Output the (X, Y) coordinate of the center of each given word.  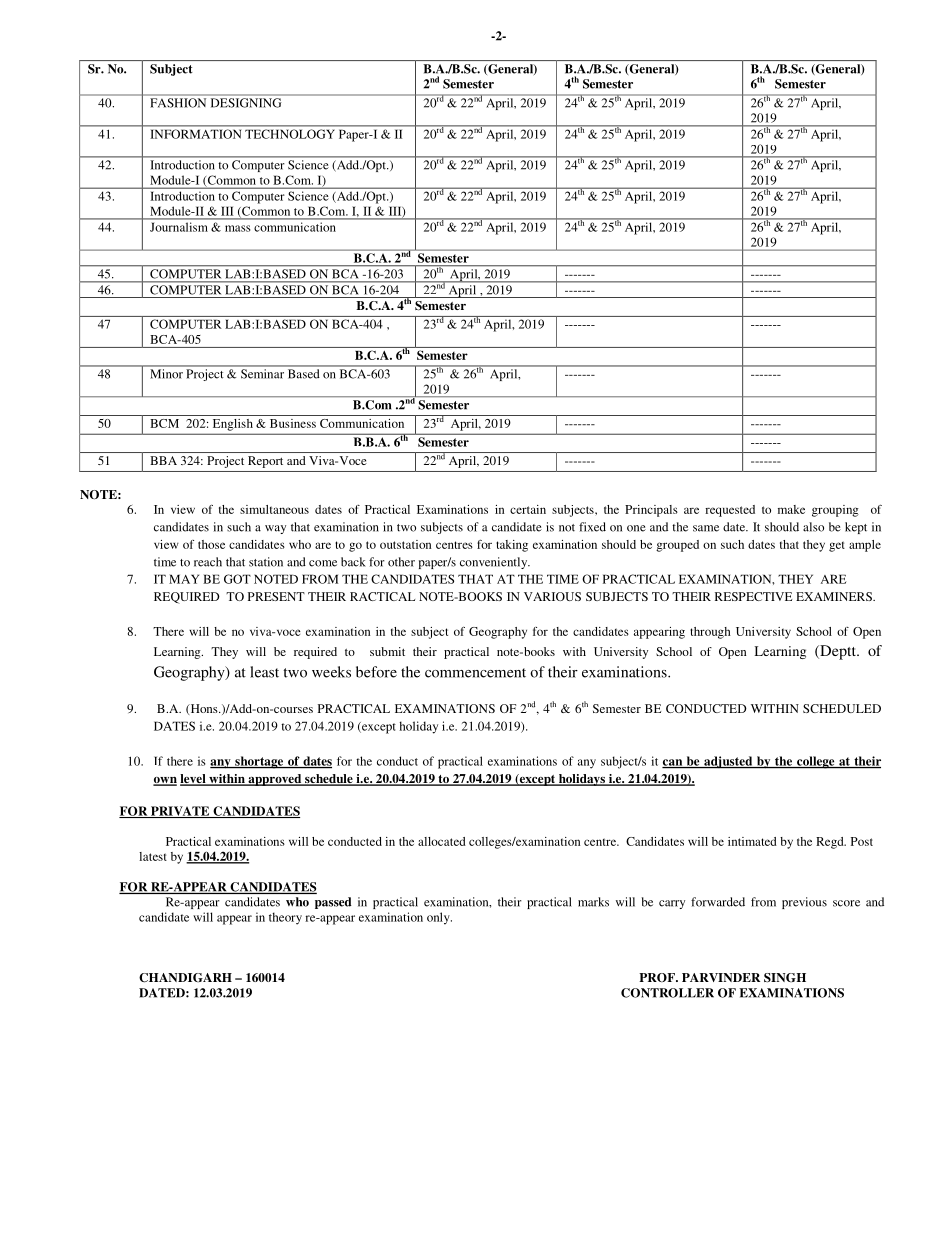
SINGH (785, 978)
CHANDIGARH (185, 978)
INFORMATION (196, 134)
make (791, 509)
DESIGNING (246, 103)
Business (293, 423)
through (710, 633)
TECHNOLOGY (289, 134)
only (439, 918)
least (264, 672)
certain (528, 509)
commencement (475, 673)
